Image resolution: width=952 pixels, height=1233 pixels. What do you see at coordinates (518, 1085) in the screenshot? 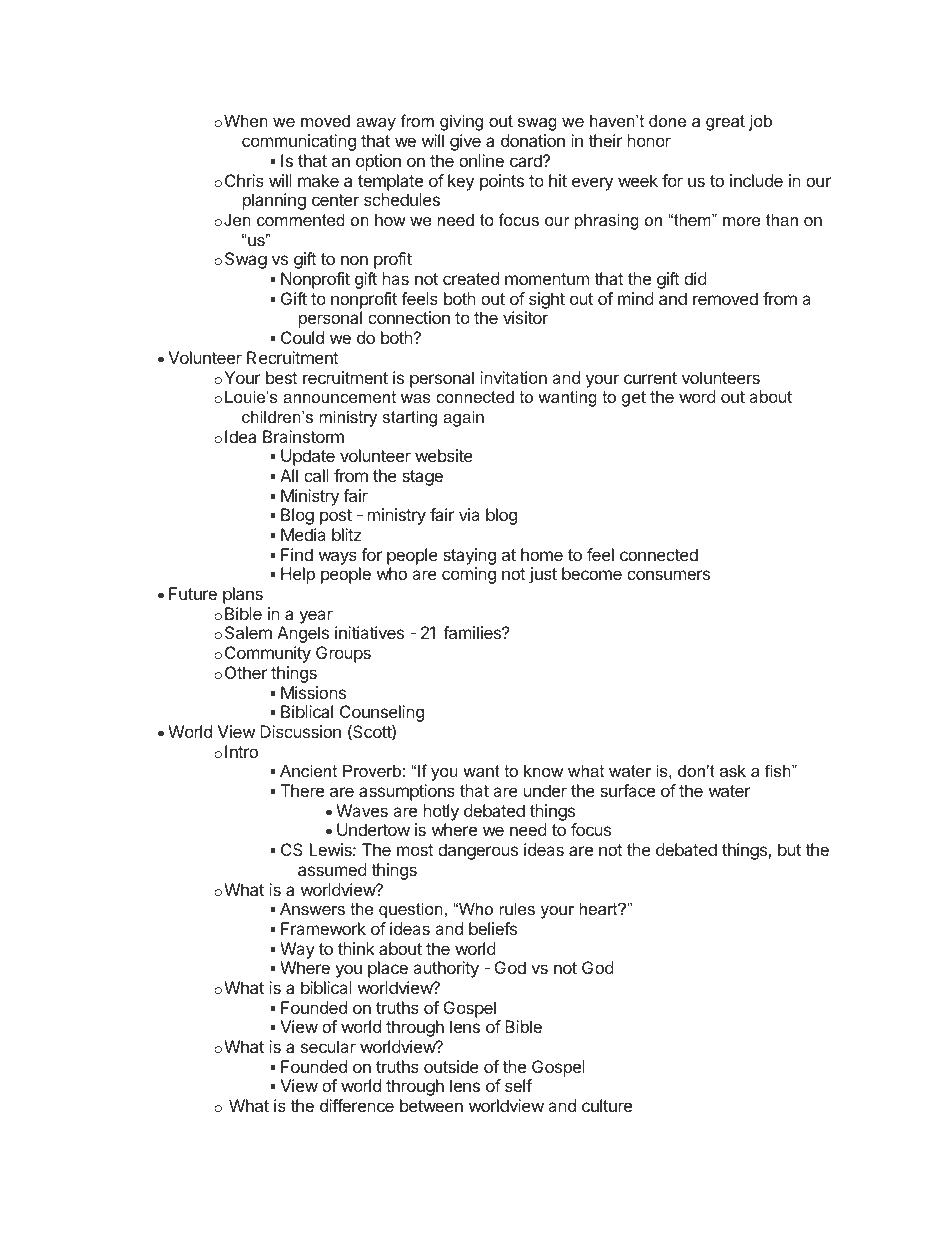
I see `self` at bounding box center [518, 1085].
